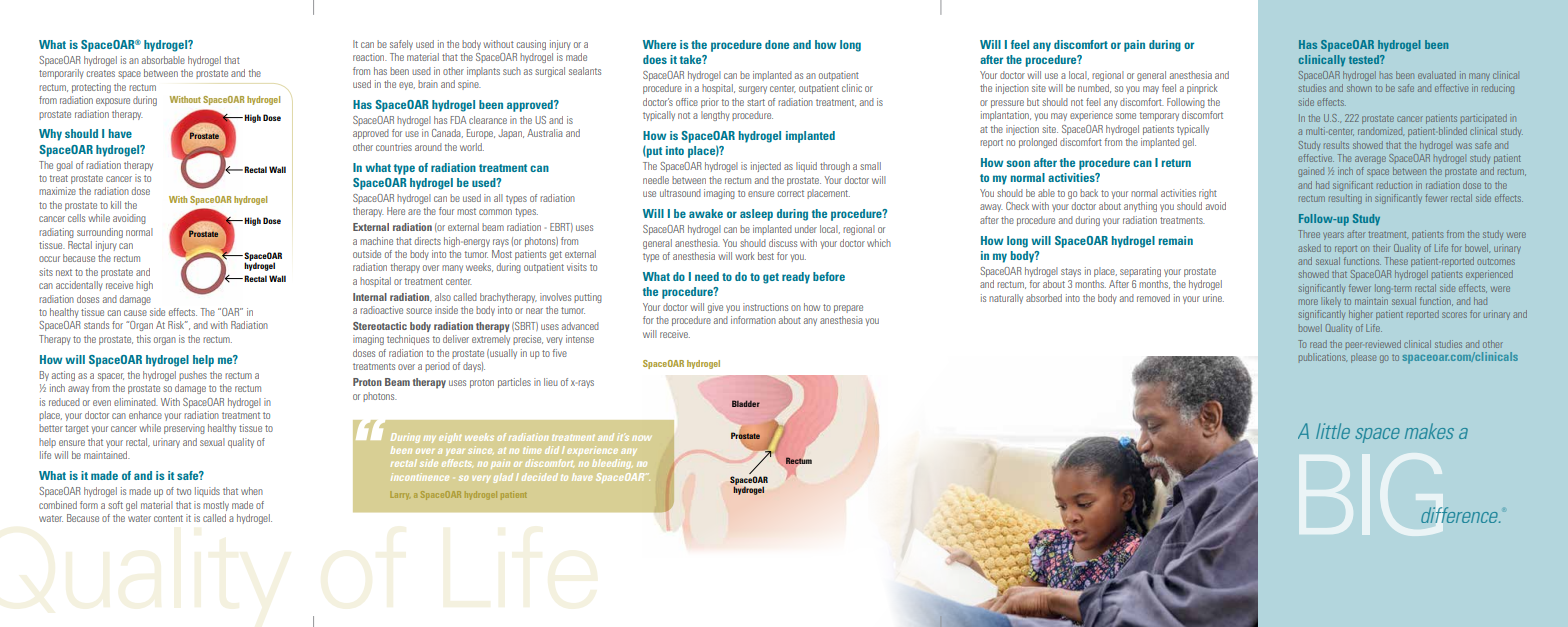  Describe the element at coordinates (829, 276) in the image. I see `before` at that location.
